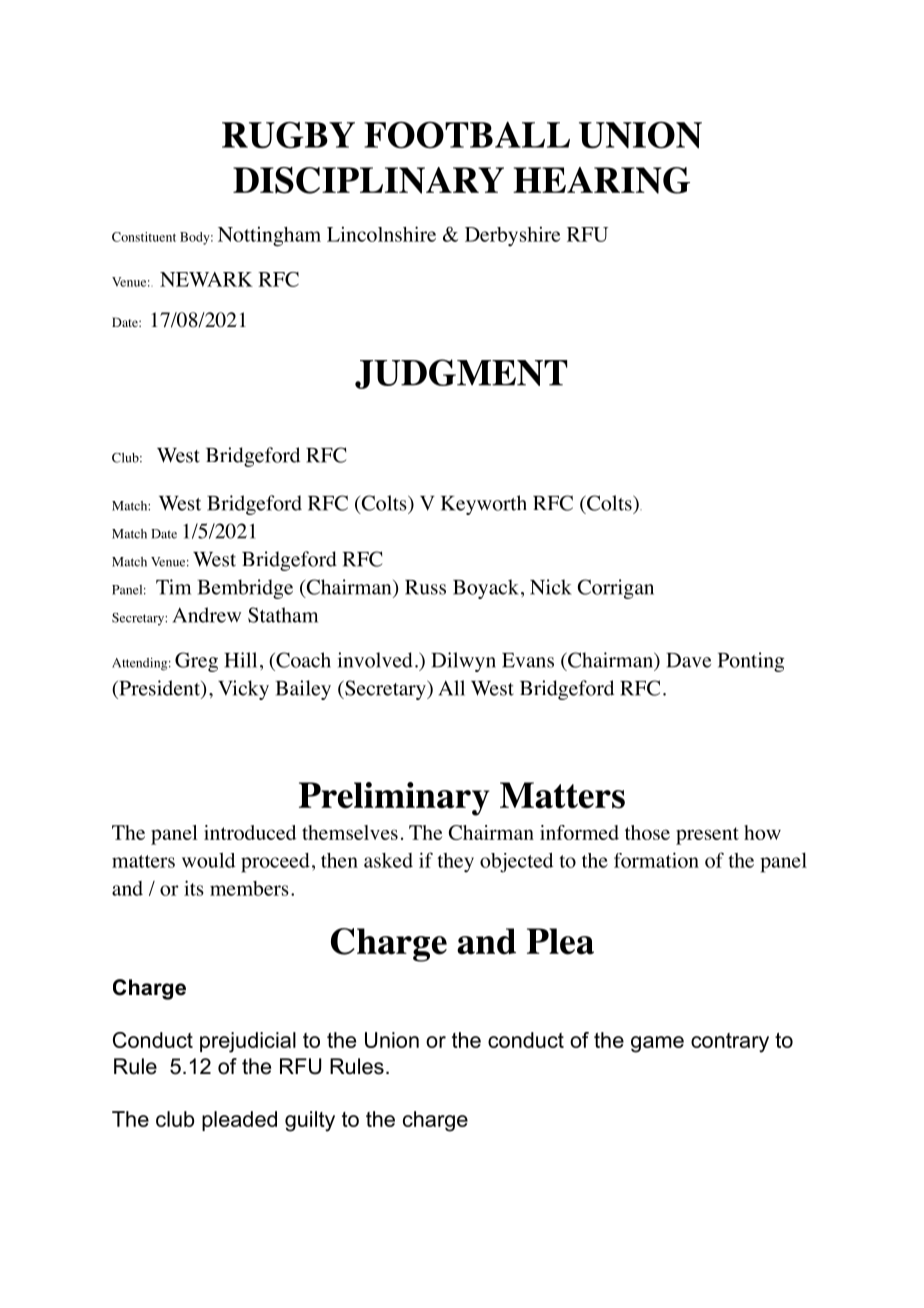 This screenshot has height=1308, width=924. What do you see at coordinates (551, 587) in the screenshot?
I see `Nick` at bounding box center [551, 587].
